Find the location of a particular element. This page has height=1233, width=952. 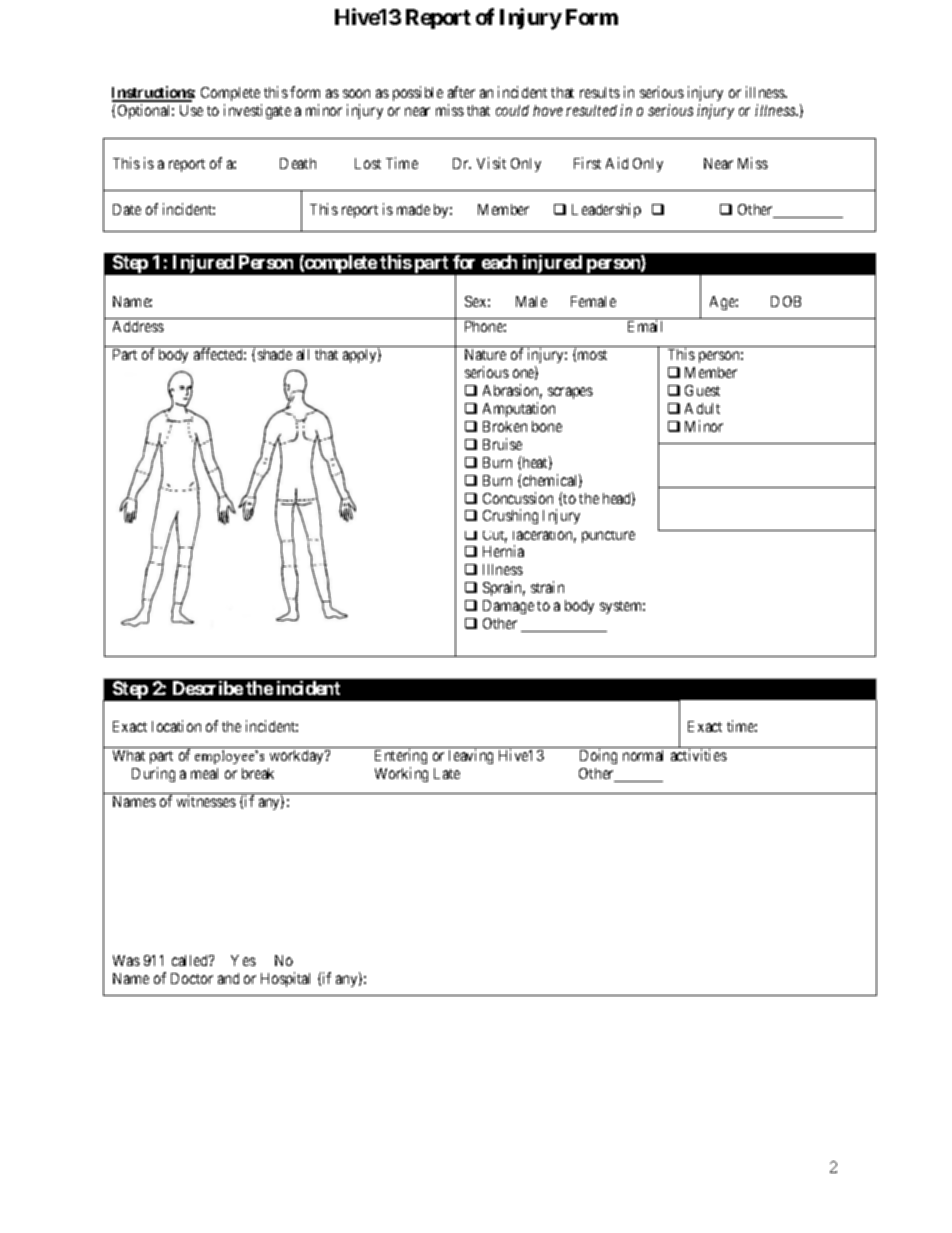

after is located at coordinates (461, 92).
